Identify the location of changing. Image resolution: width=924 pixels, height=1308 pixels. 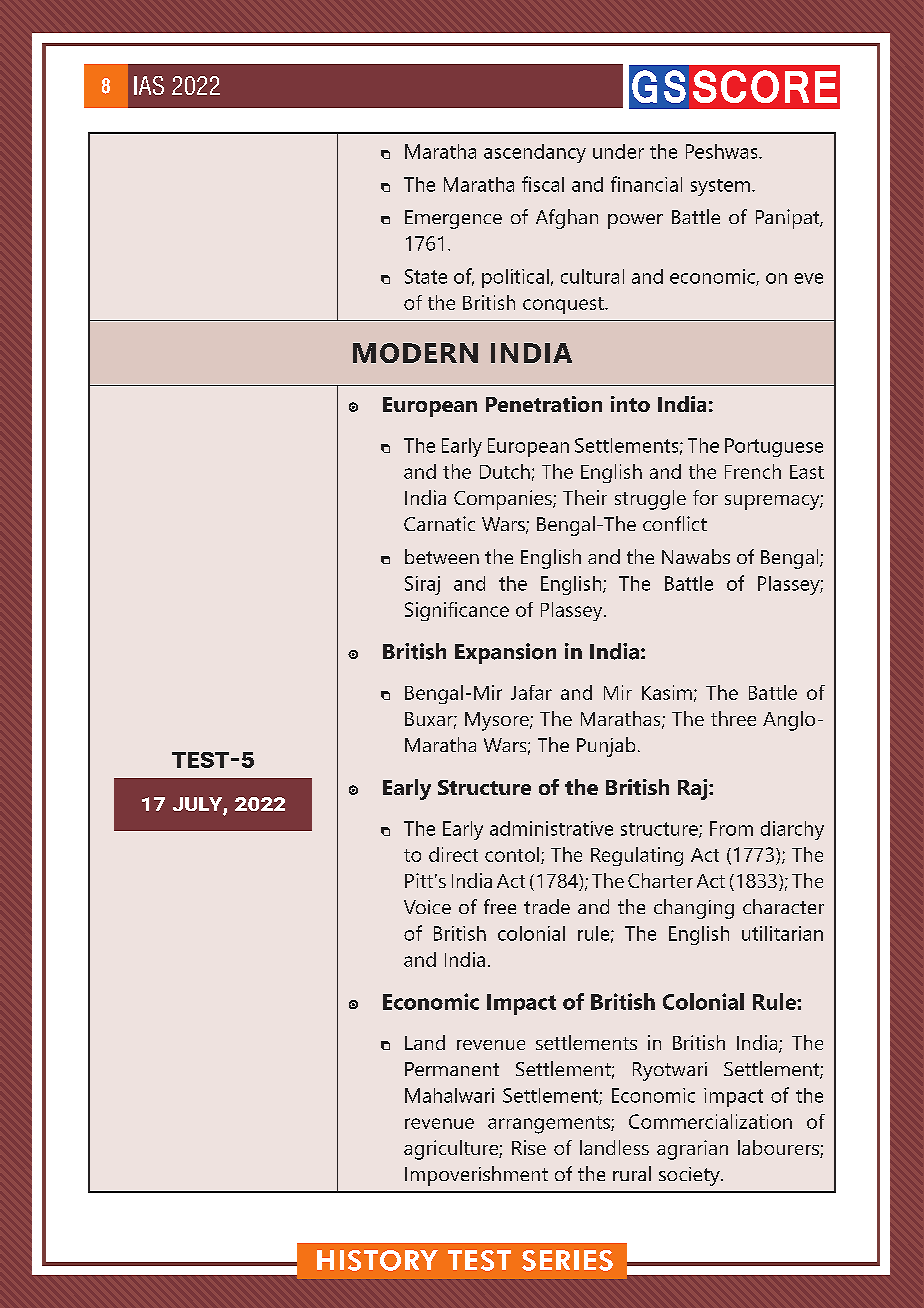
(694, 909).
